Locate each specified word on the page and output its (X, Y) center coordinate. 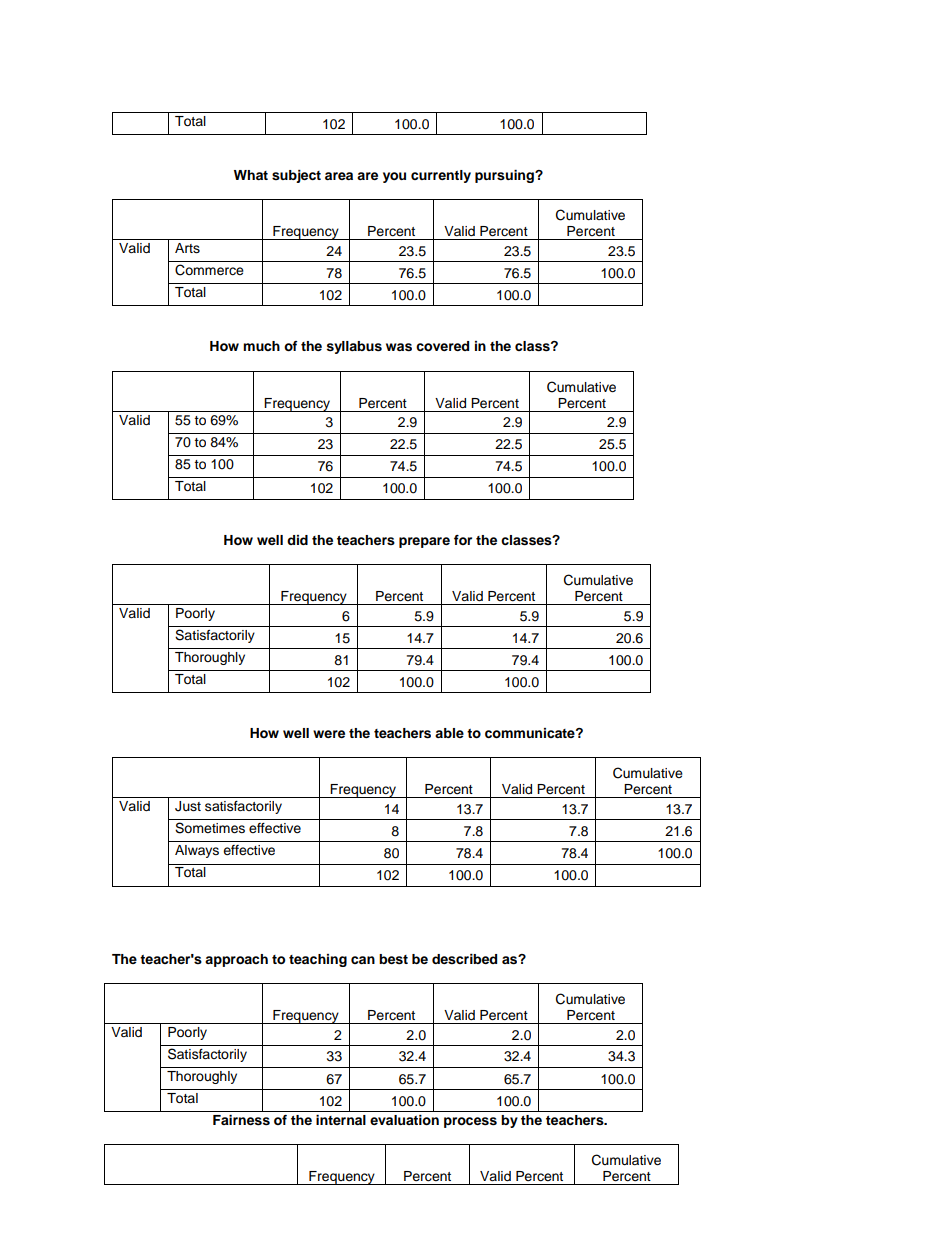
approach (236, 960)
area (339, 176)
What (251, 175)
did (297, 540)
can (363, 960)
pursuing (505, 176)
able (449, 733)
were (329, 734)
